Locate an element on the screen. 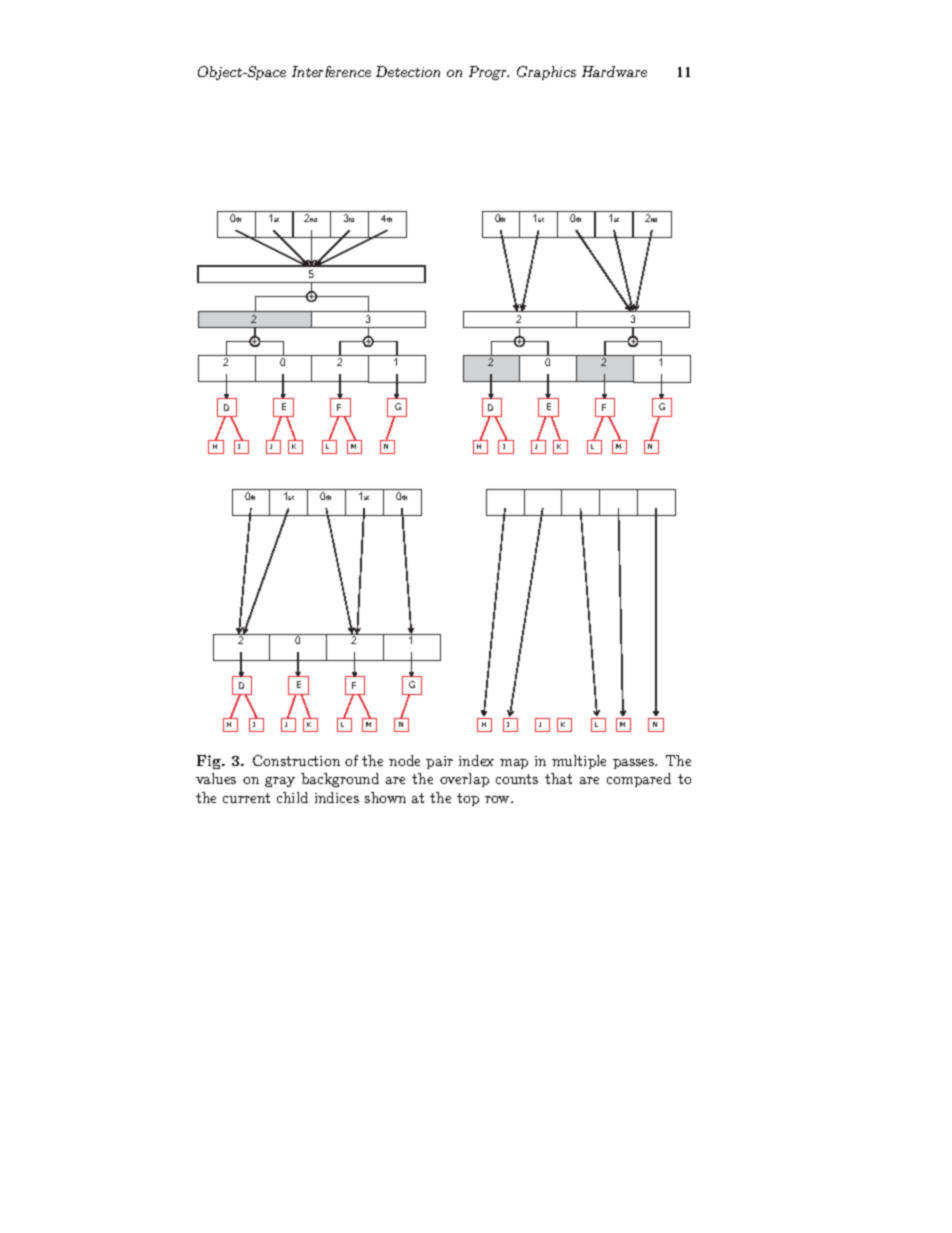 The image size is (952, 1233). node is located at coordinates (404, 760).
